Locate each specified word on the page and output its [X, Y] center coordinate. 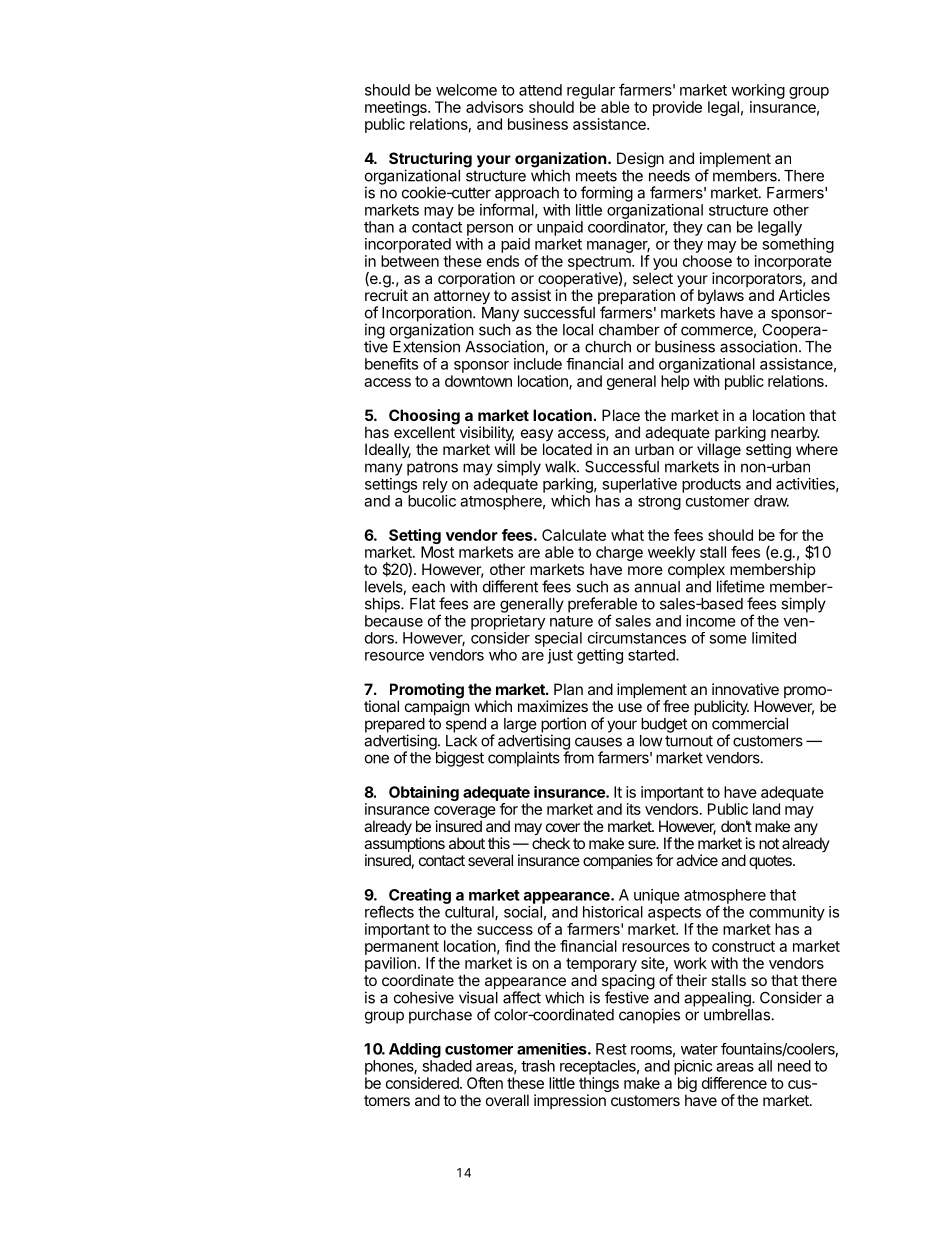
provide [677, 108]
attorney [462, 298]
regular [591, 91]
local [578, 330]
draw [771, 501]
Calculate [574, 535]
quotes [771, 862]
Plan [568, 689]
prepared [395, 726]
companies [618, 861]
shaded [447, 1066]
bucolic [432, 501]
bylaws [721, 296]
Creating [420, 896]
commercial [750, 723]
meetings [397, 110]
